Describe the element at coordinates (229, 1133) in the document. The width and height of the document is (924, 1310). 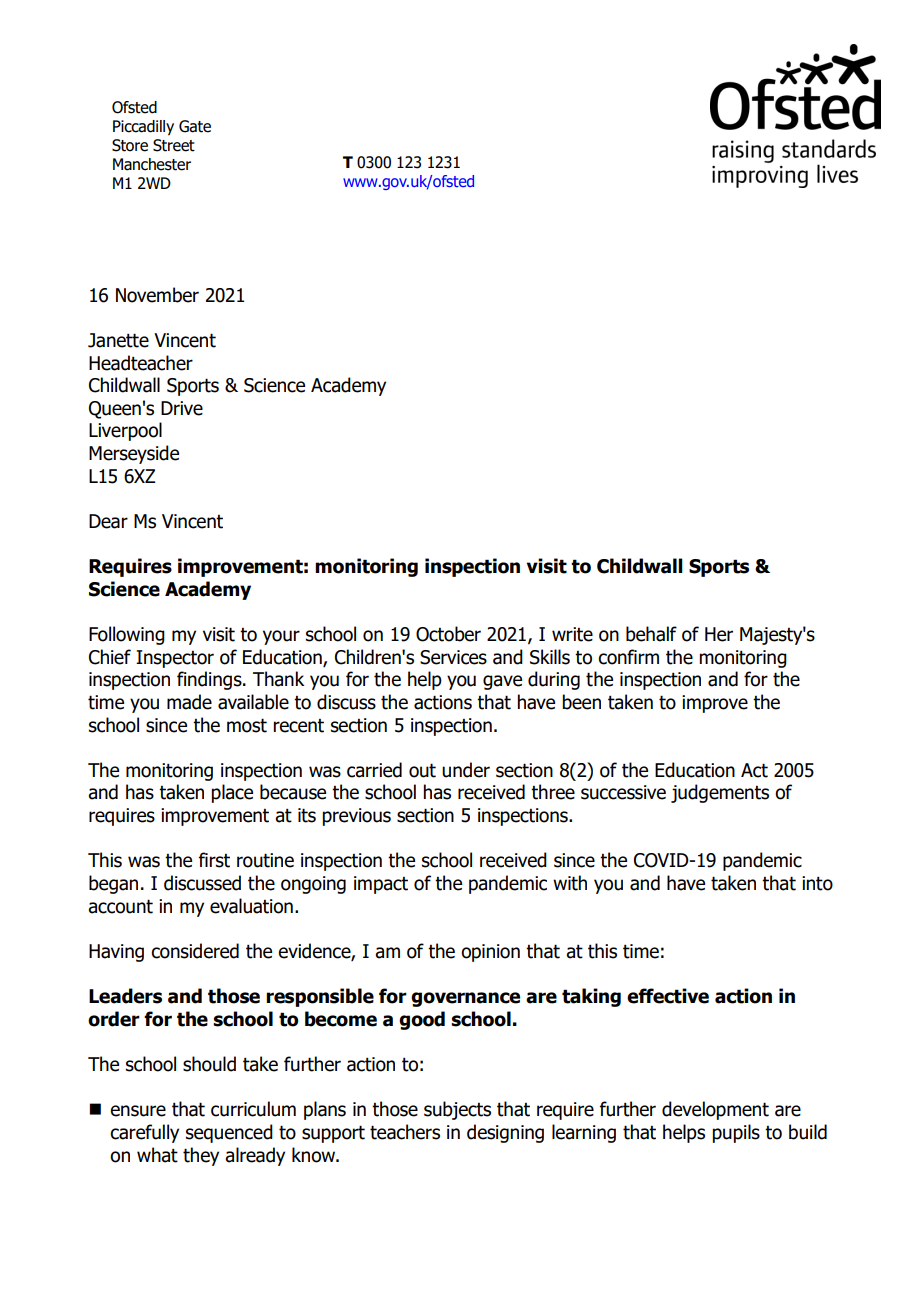
I see `sequenced` at that location.
